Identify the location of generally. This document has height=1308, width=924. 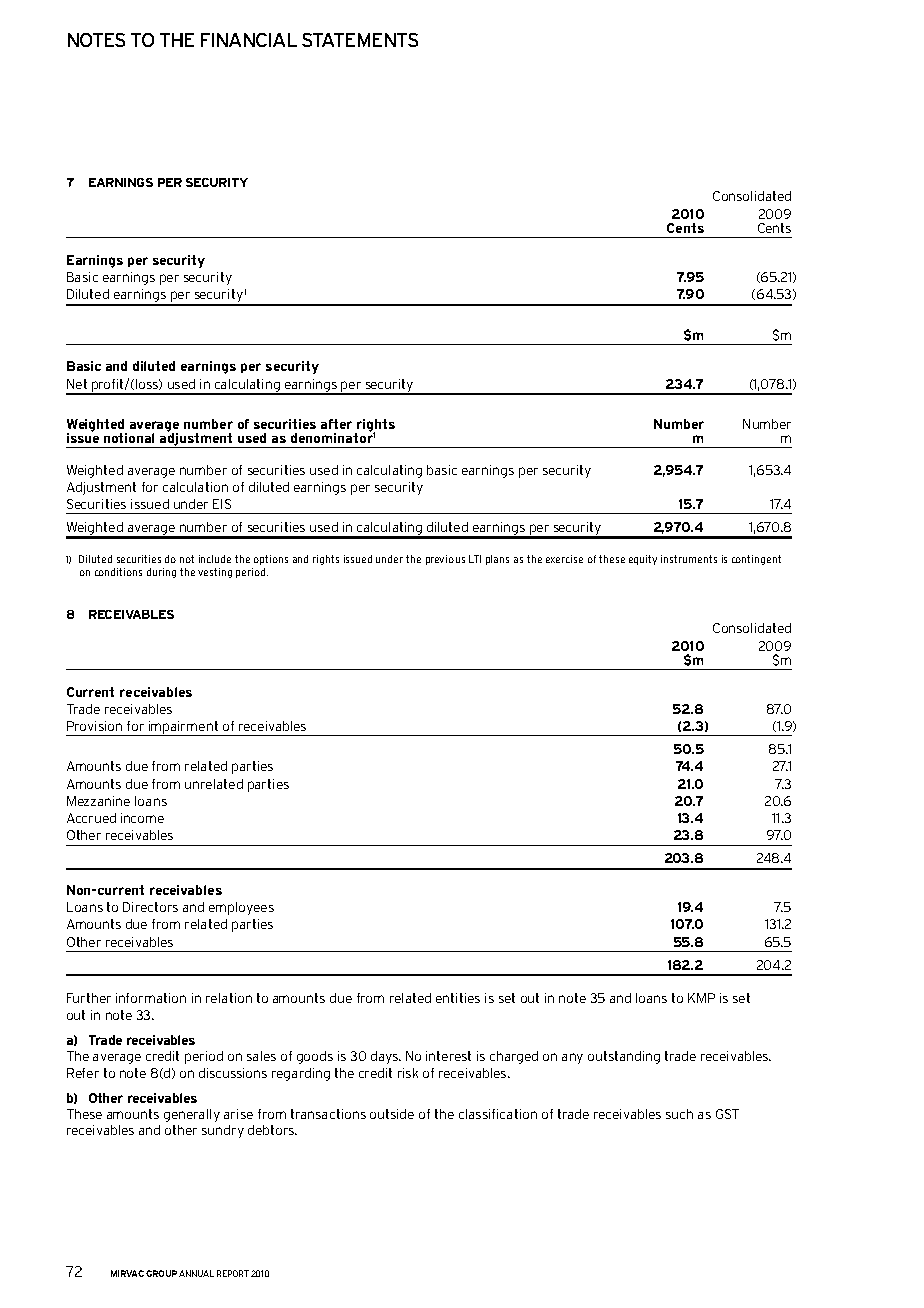
(192, 1115).
